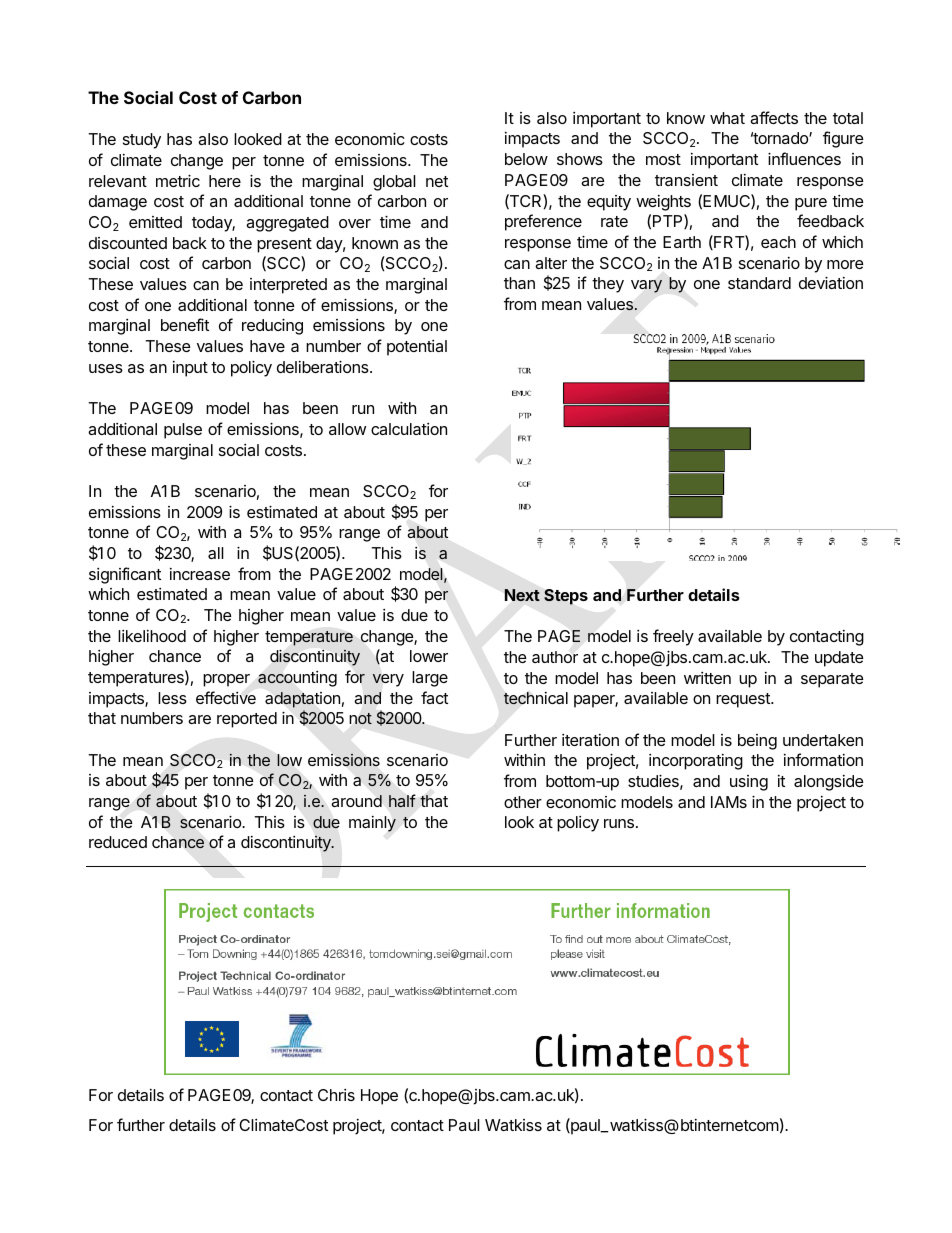  I want to click on affects, so click(774, 117).
